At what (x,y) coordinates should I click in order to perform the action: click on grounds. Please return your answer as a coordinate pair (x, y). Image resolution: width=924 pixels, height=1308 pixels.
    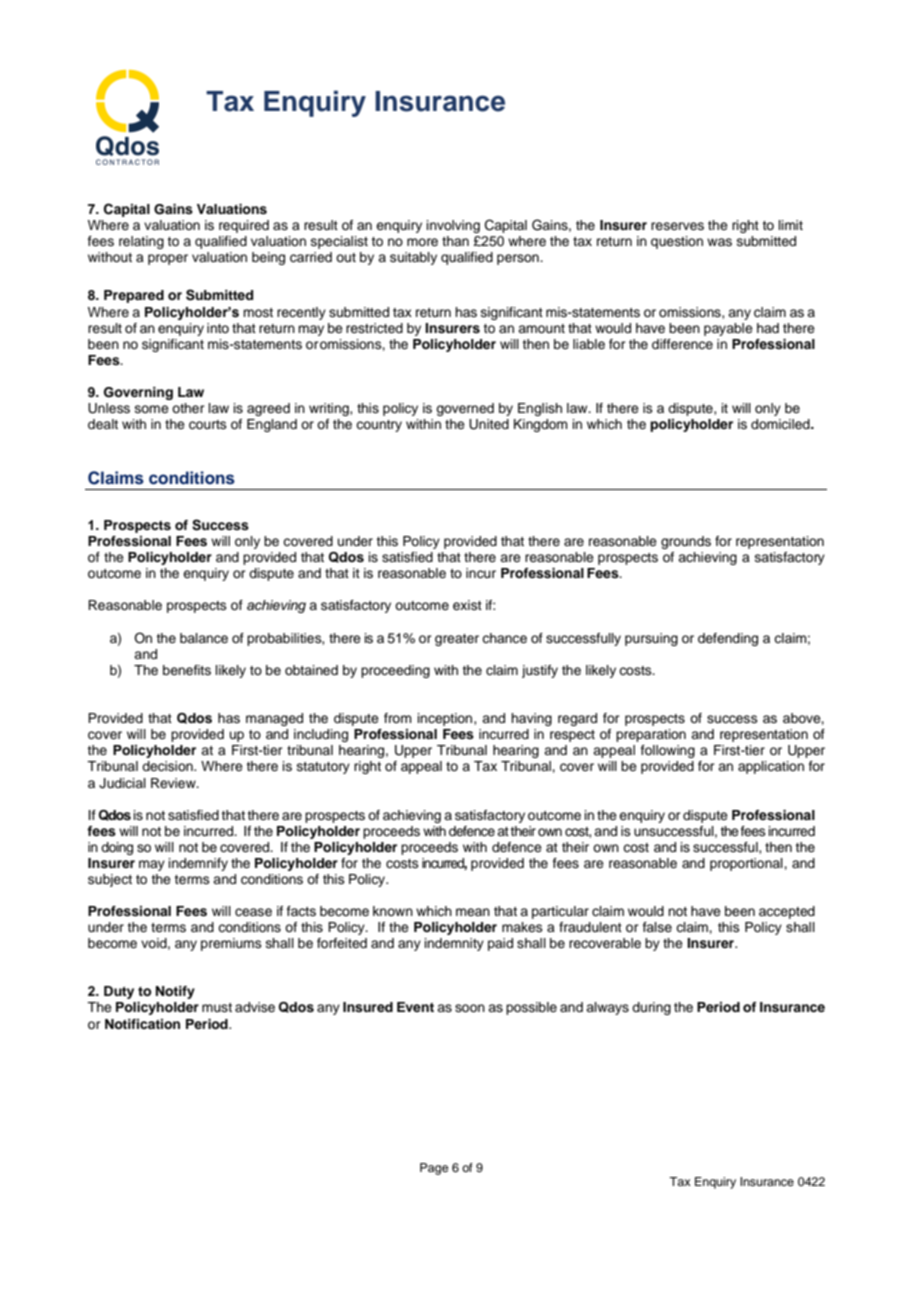
    Looking at the image, I should click on (686, 542).
